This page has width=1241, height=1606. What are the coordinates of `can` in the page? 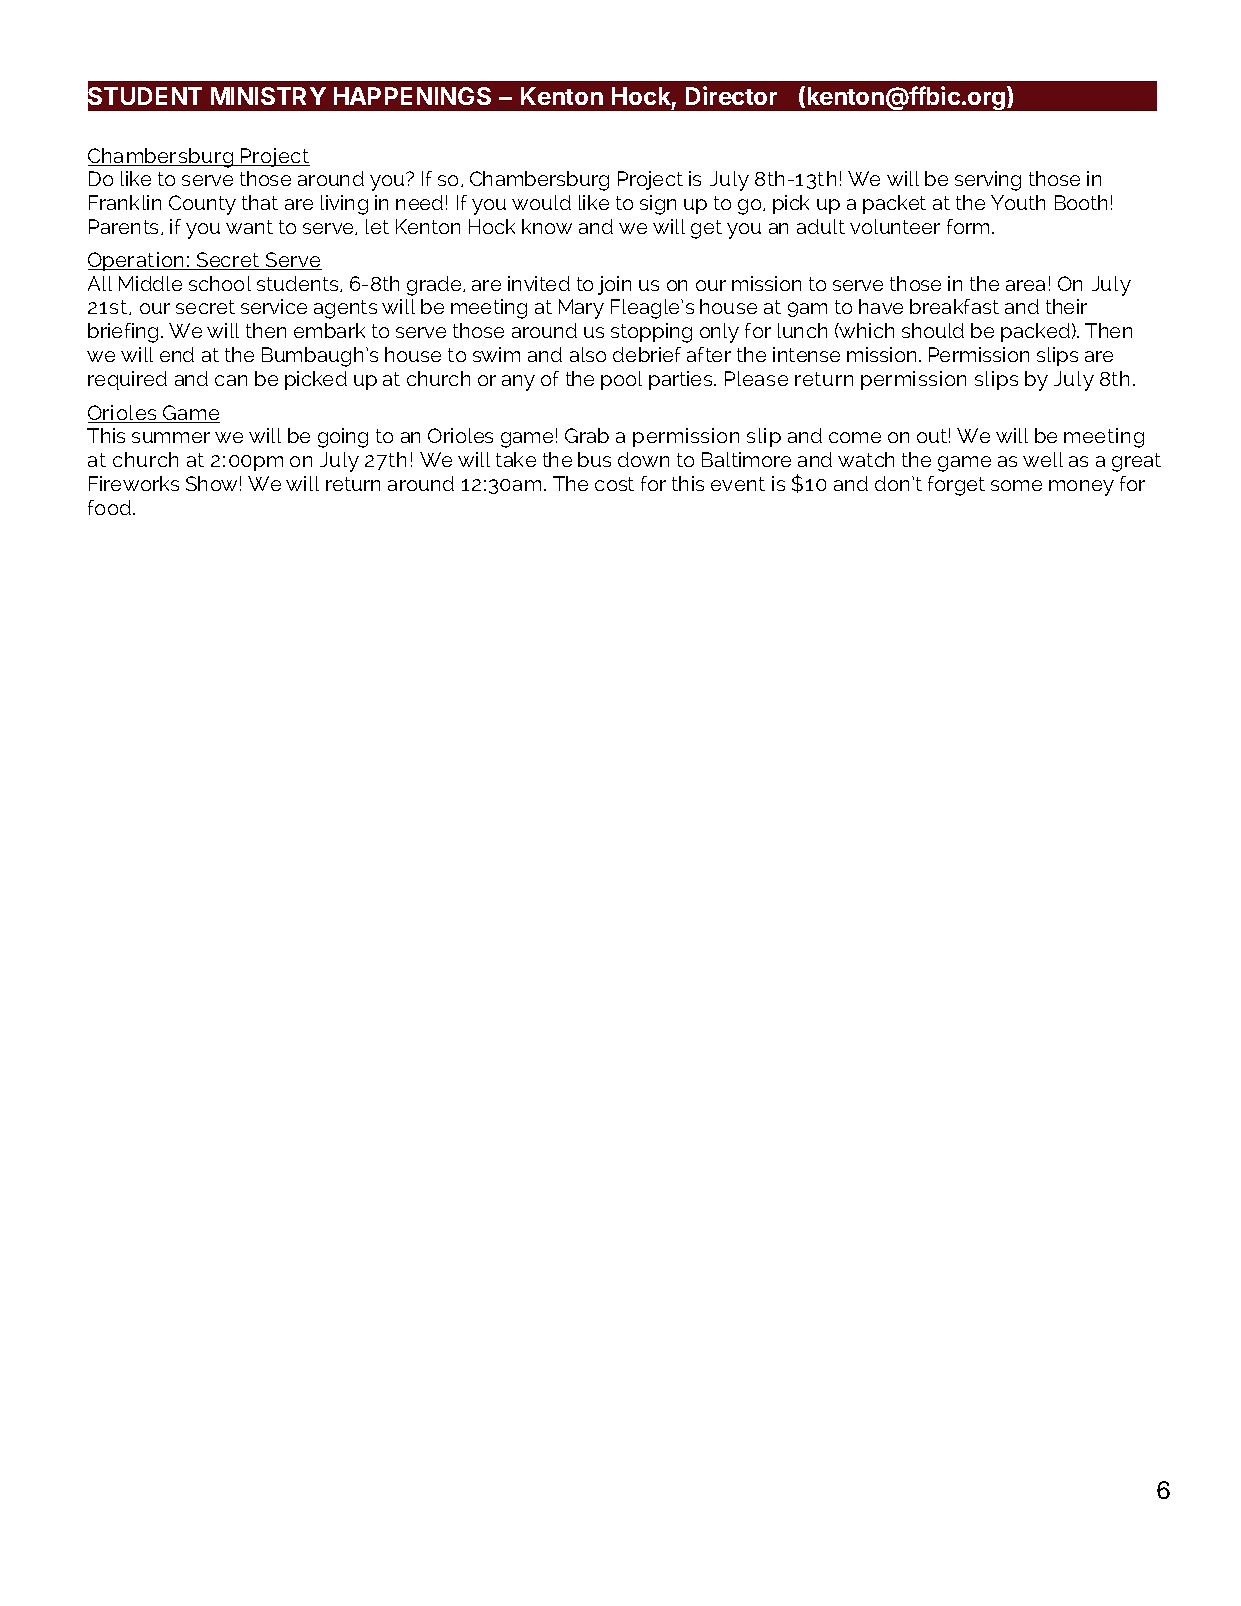 It's located at (231, 380).
